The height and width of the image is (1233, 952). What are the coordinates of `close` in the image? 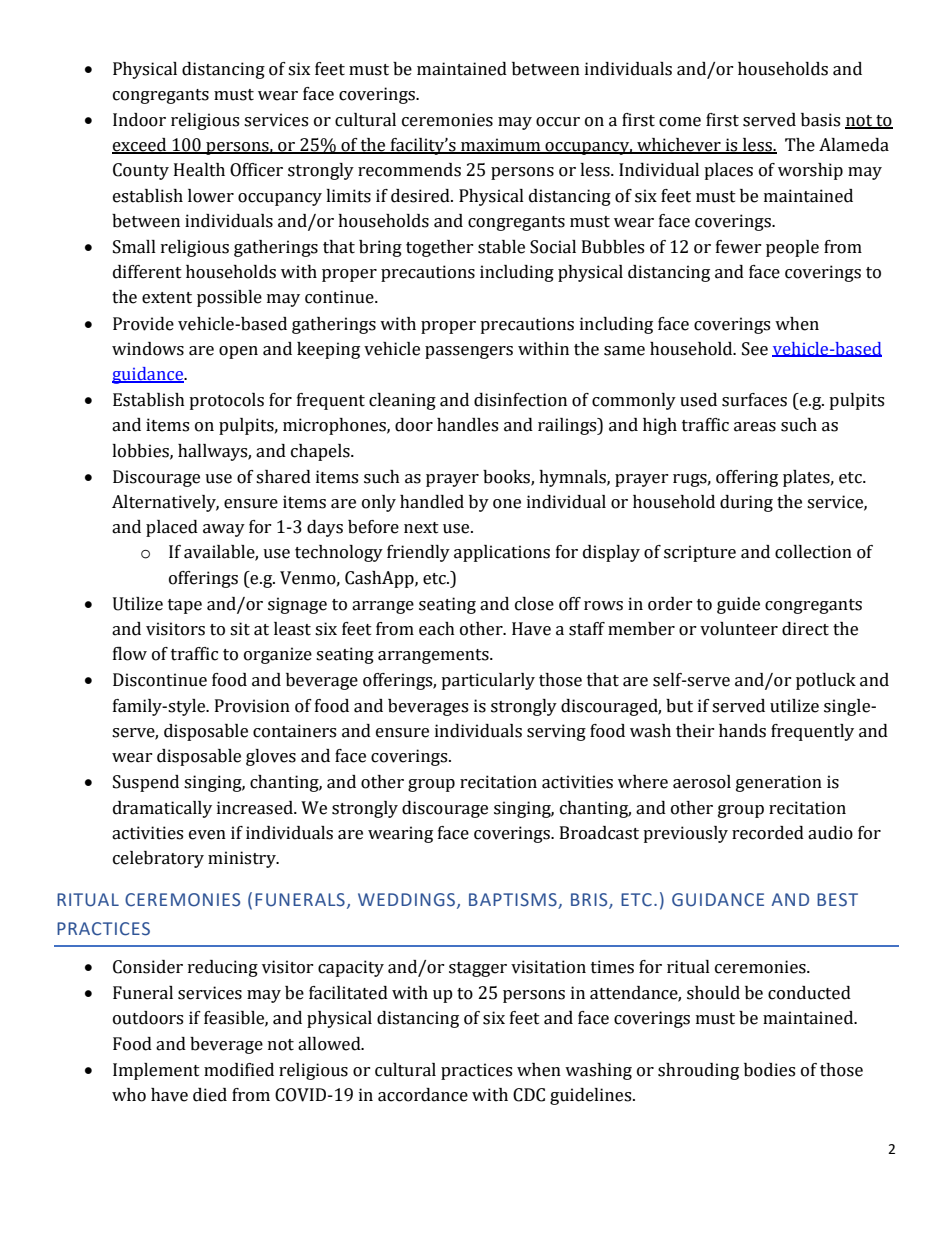 It's located at (534, 604).
